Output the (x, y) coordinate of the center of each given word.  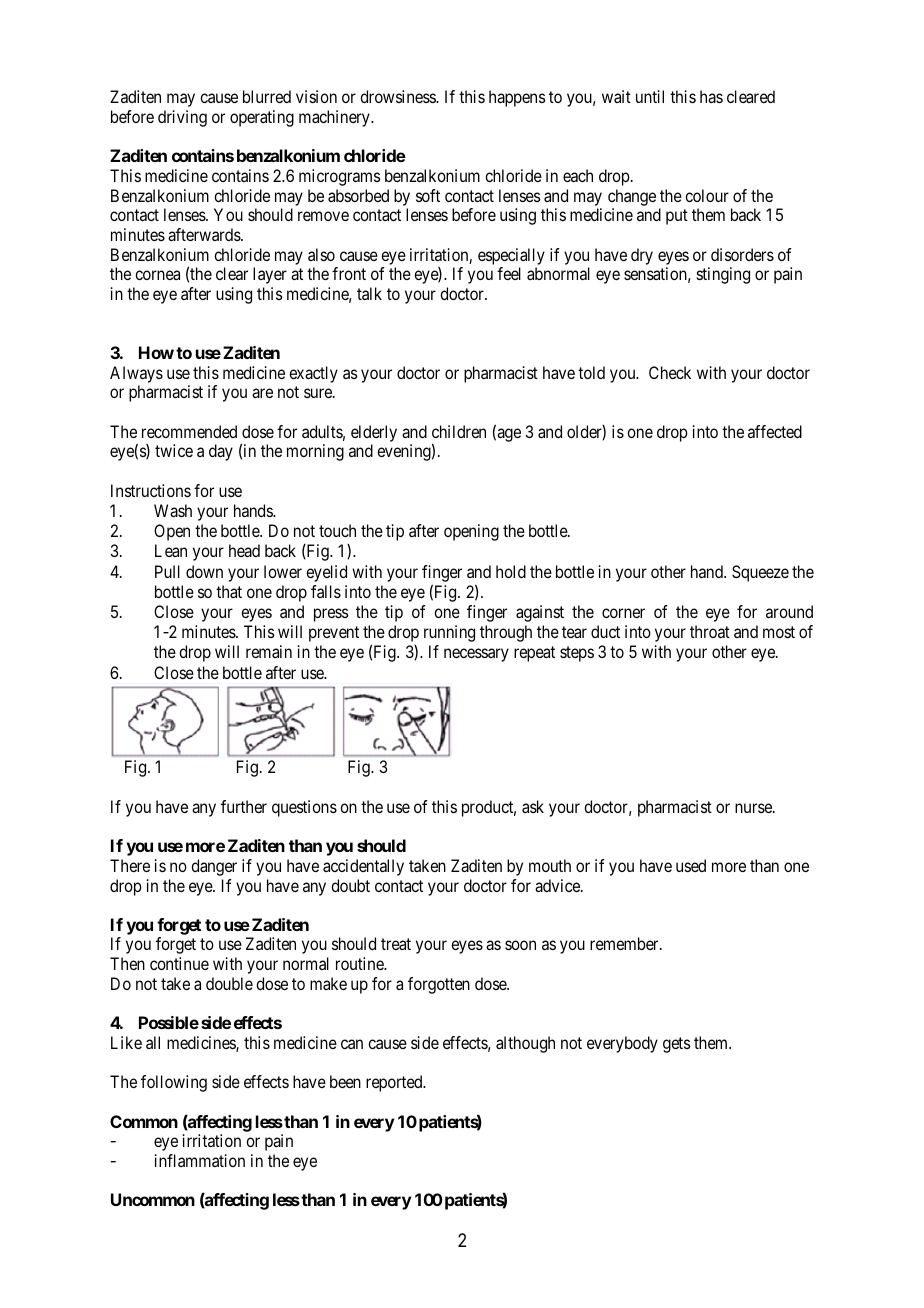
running (449, 633)
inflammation (200, 1160)
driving (182, 118)
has (711, 96)
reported (395, 1083)
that (229, 591)
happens (517, 98)
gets (677, 1045)
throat (710, 631)
